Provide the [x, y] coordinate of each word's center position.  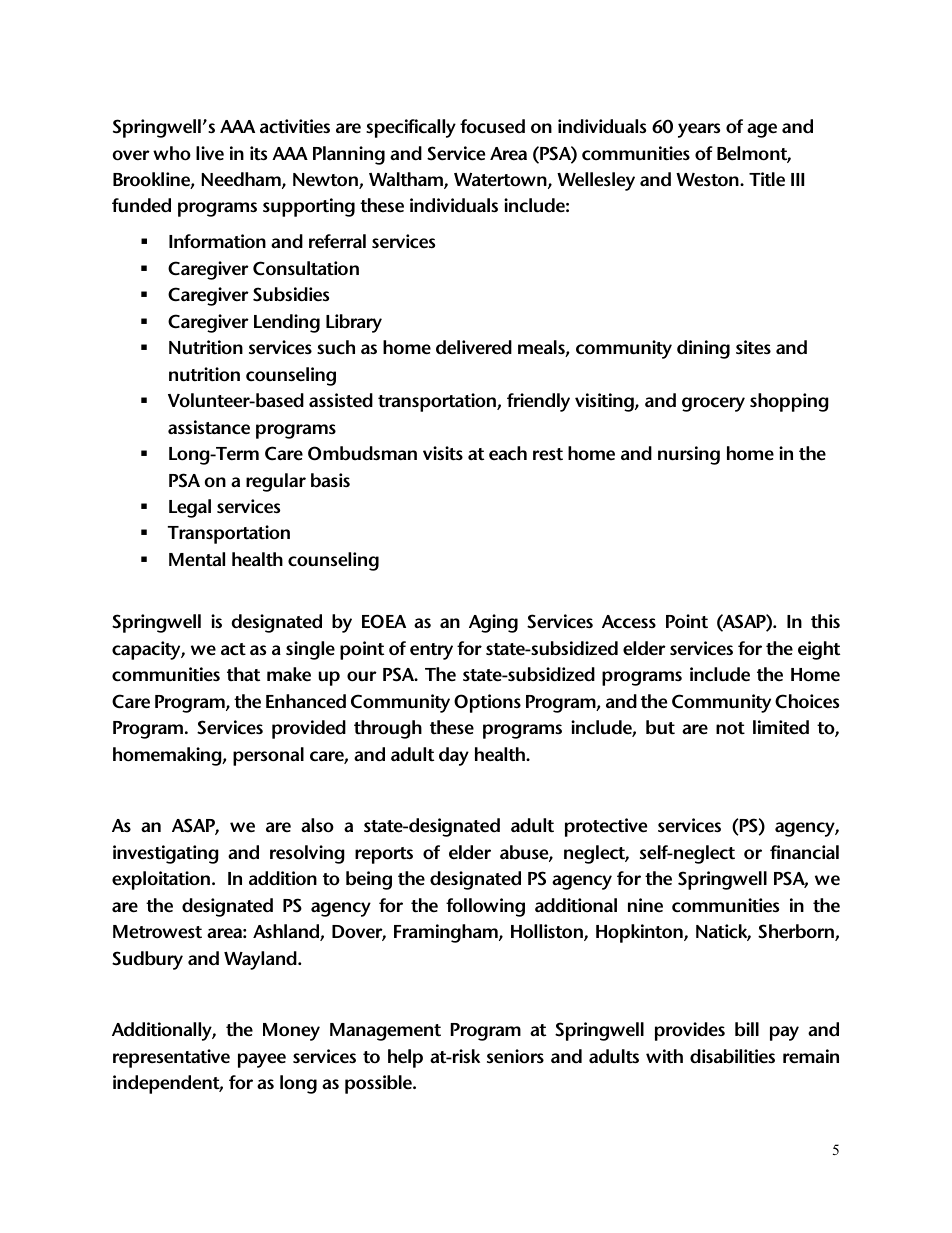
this [825, 621]
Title [767, 179]
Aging [493, 623]
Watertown [501, 181]
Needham [242, 180]
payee [262, 1060]
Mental [197, 559]
